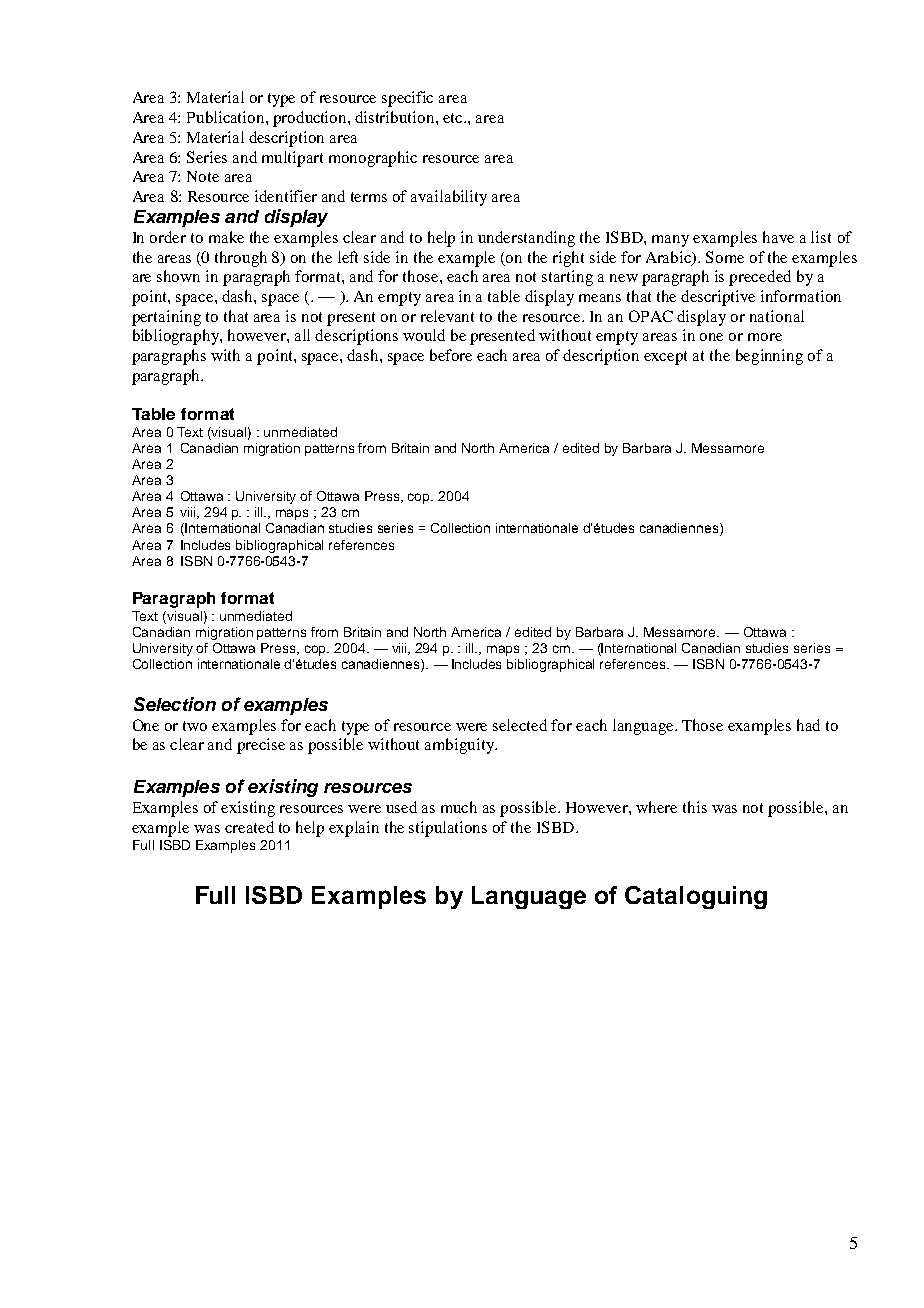  Describe the element at coordinates (769, 357) in the screenshot. I see `beginning` at that location.
